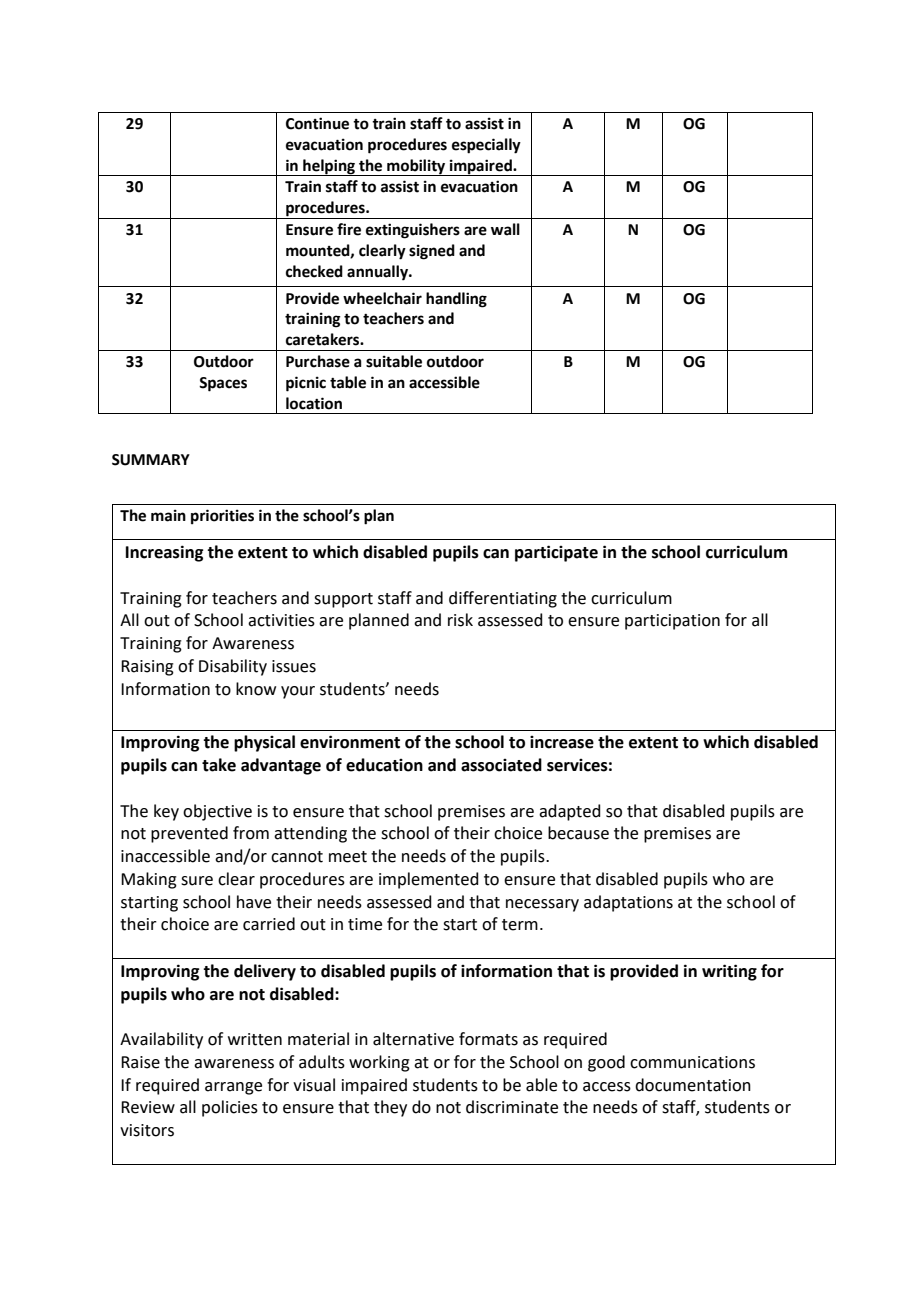 Image resolution: width=924 pixels, height=1308 pixels. I want to click on mobility, so click(416, 167).
